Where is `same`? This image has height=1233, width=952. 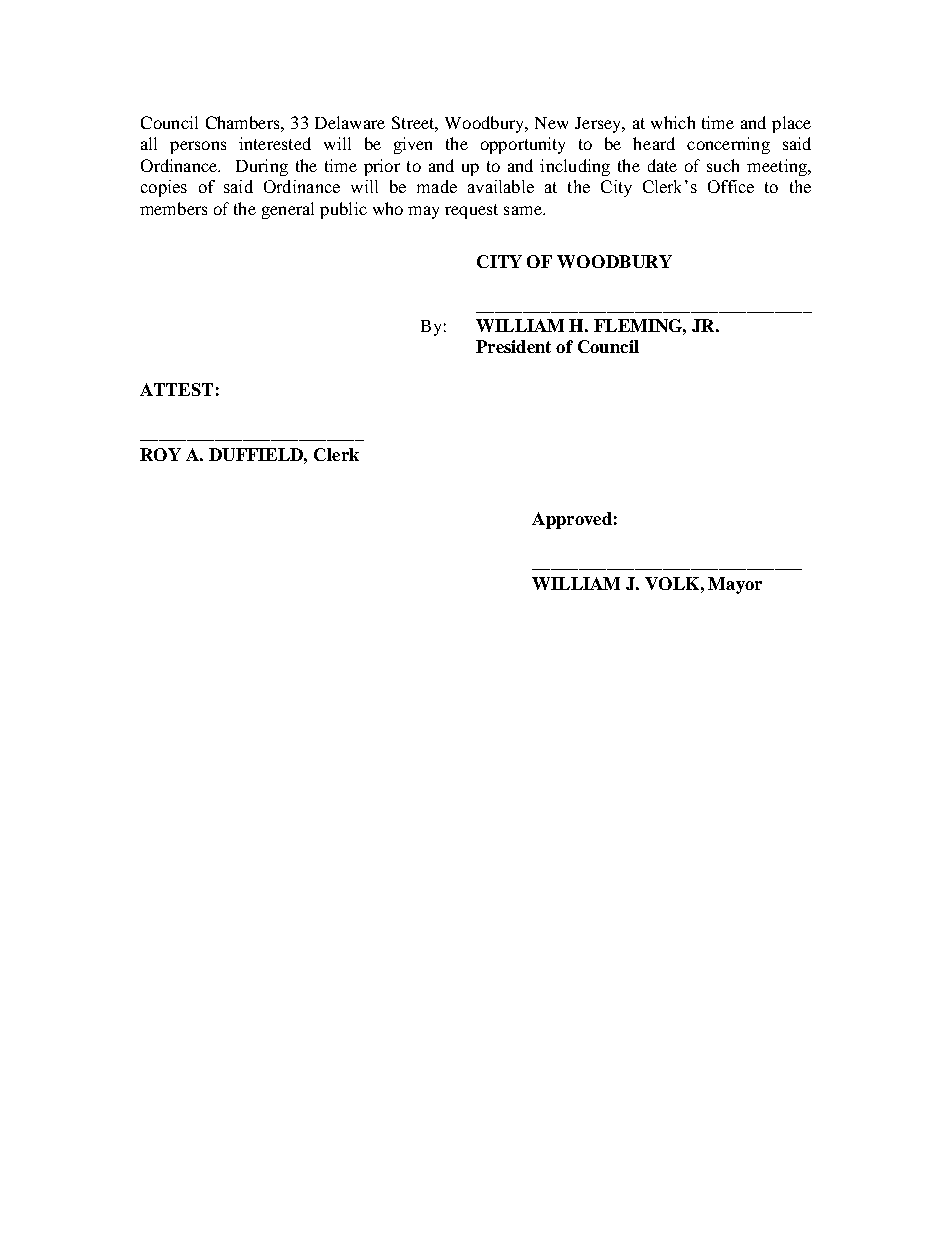 same is located at coordinates (524, 210).
